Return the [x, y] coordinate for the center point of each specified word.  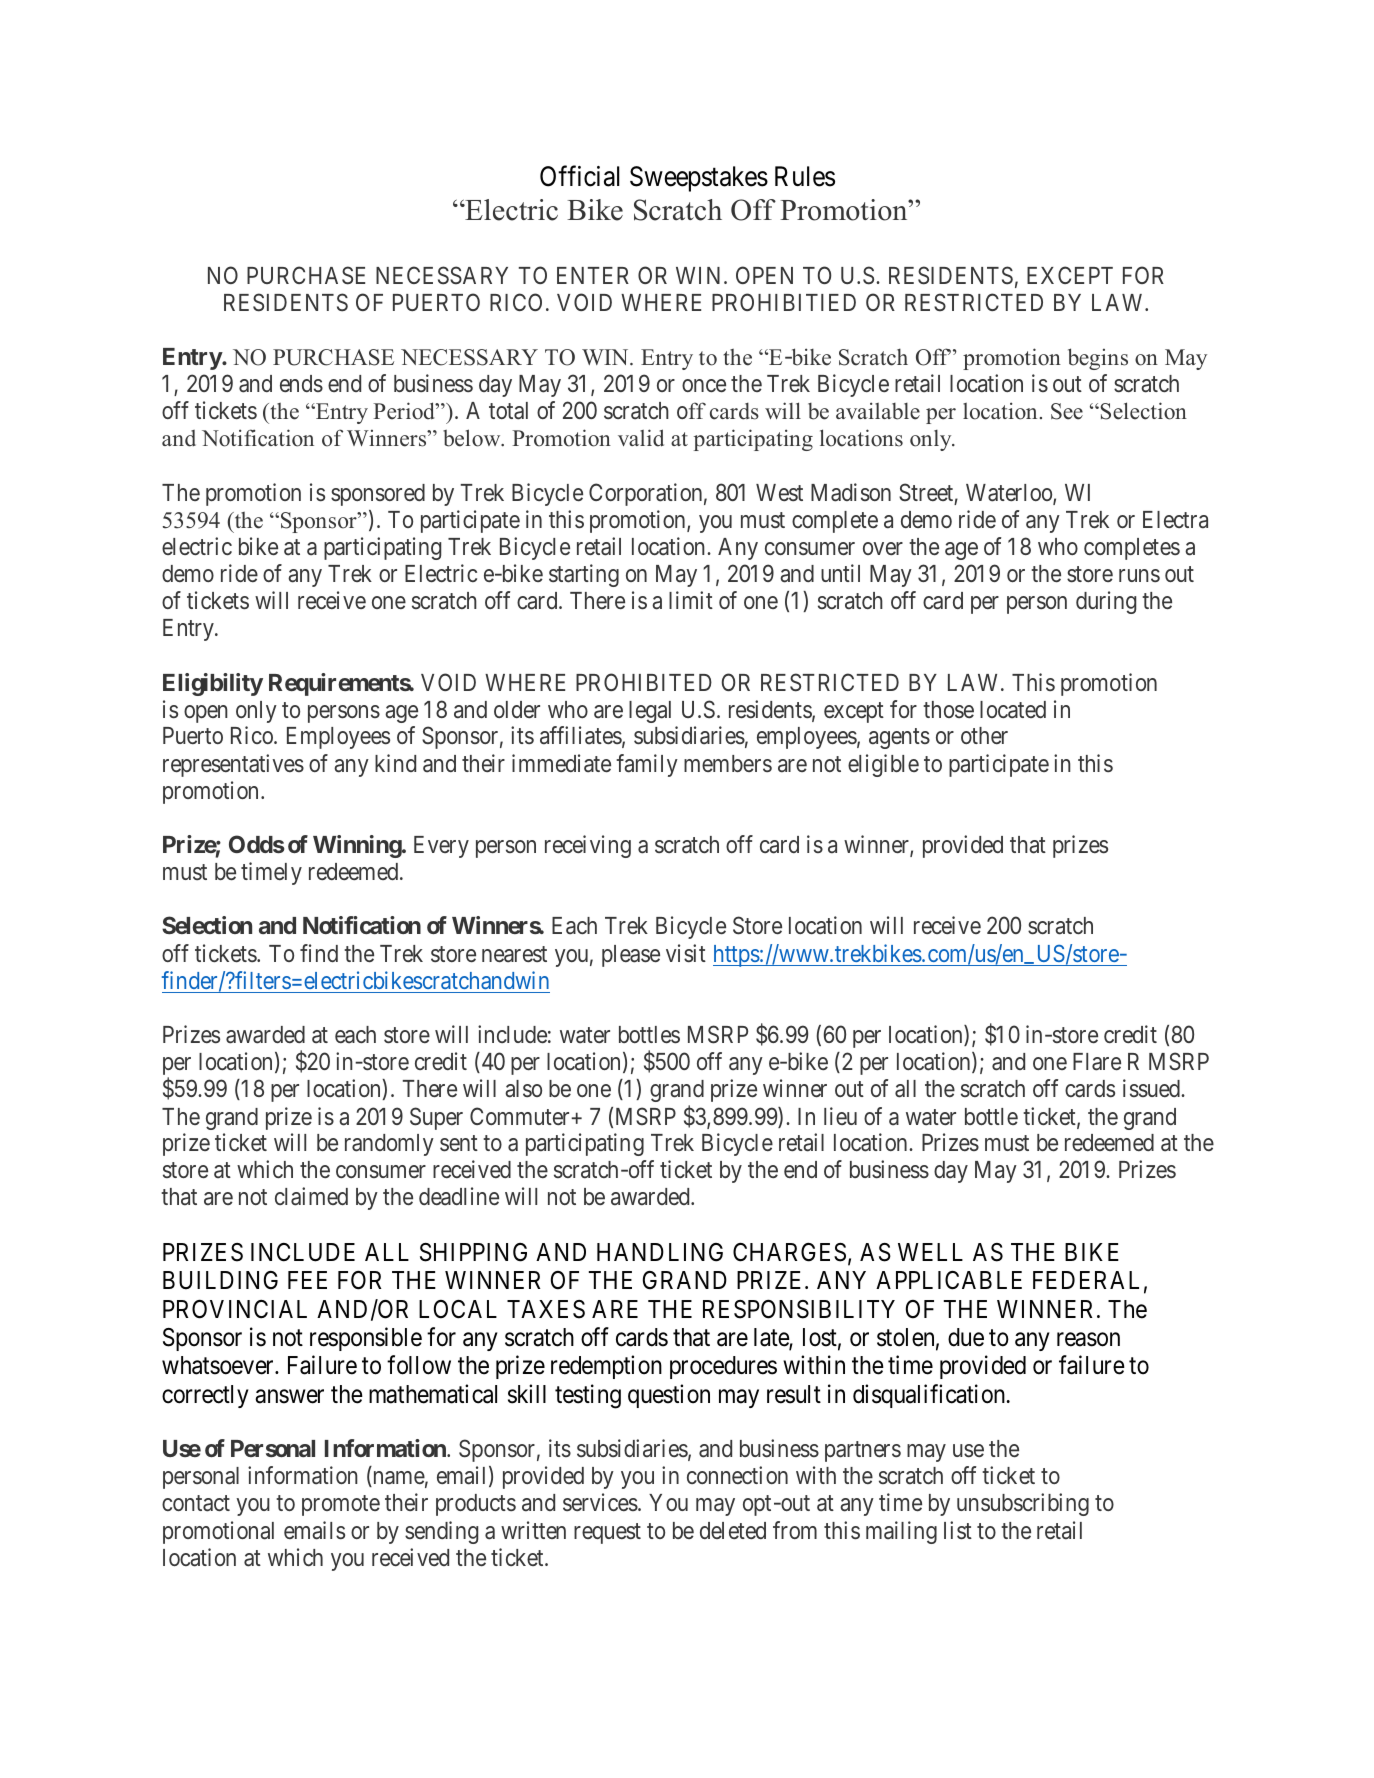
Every [441, 847]
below [473, 438]
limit [691, 600]
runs [1139, 575]
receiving [588, 846]
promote [341, 1506]
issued [1153, 1088]
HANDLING [660, 1252]
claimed [311, 1196]
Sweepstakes [699, 179]
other [984, 735]
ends [301, 383]
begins [1098, 359]
